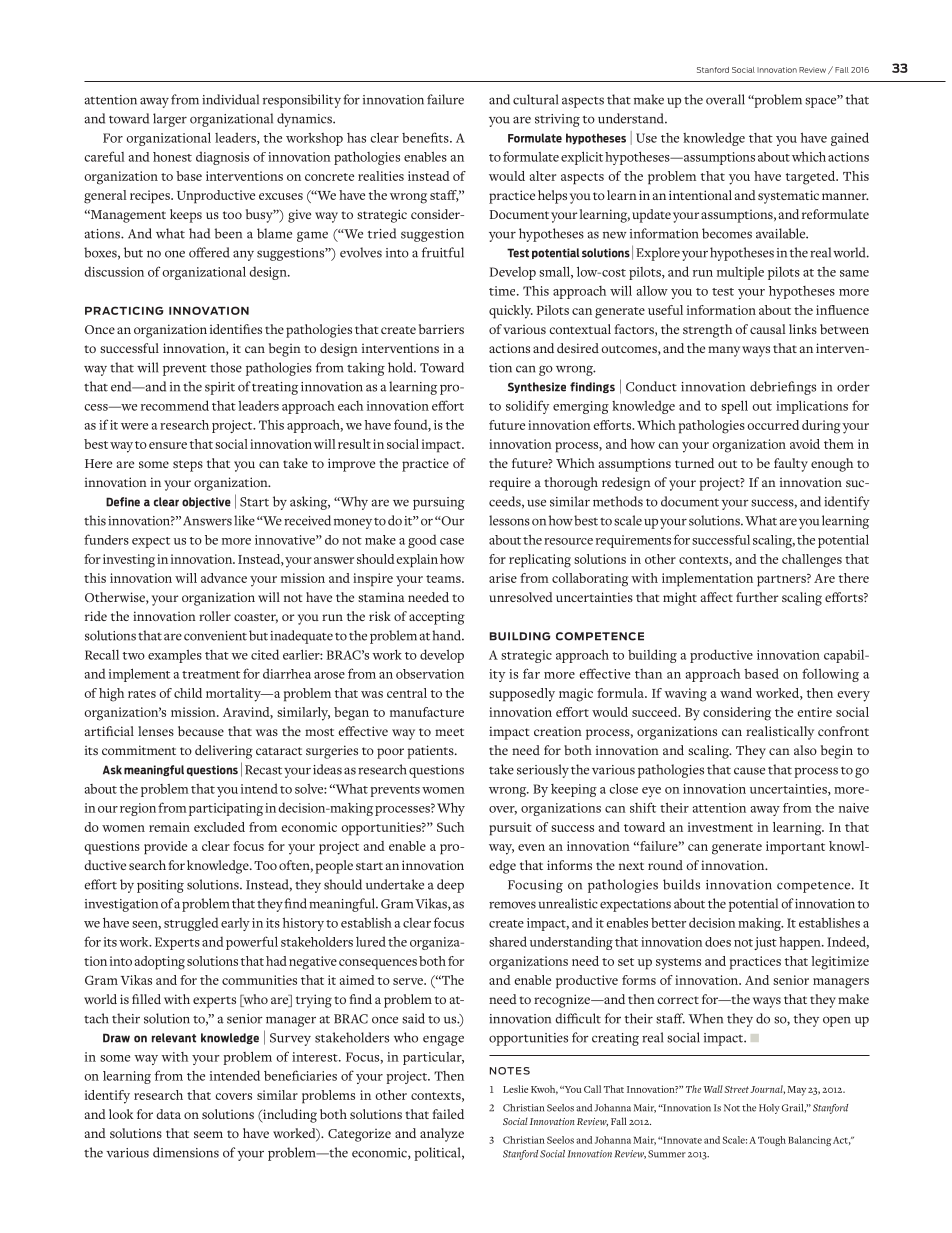 This image has height=1233, width=952. Describe the element at coordinates (160, 886) in the image. I see `positing` at that location.
